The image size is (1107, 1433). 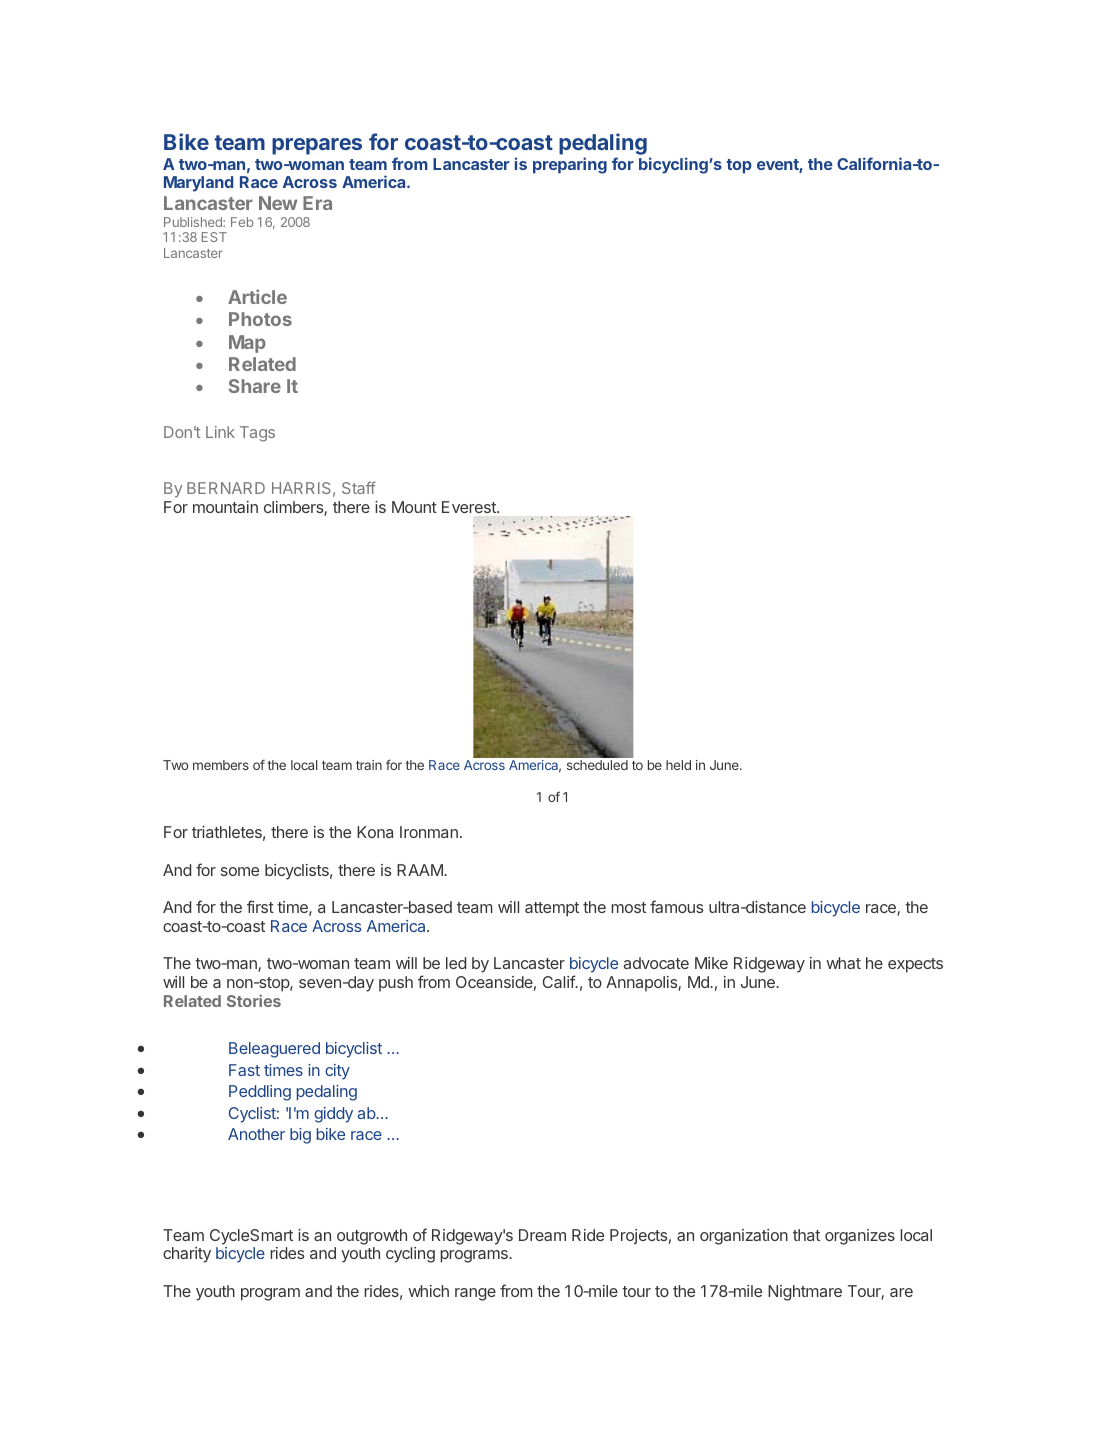 What do you see at coordinates (317, 203) in the screenshot?
I see `Era` at bounding box center [317, 203].
